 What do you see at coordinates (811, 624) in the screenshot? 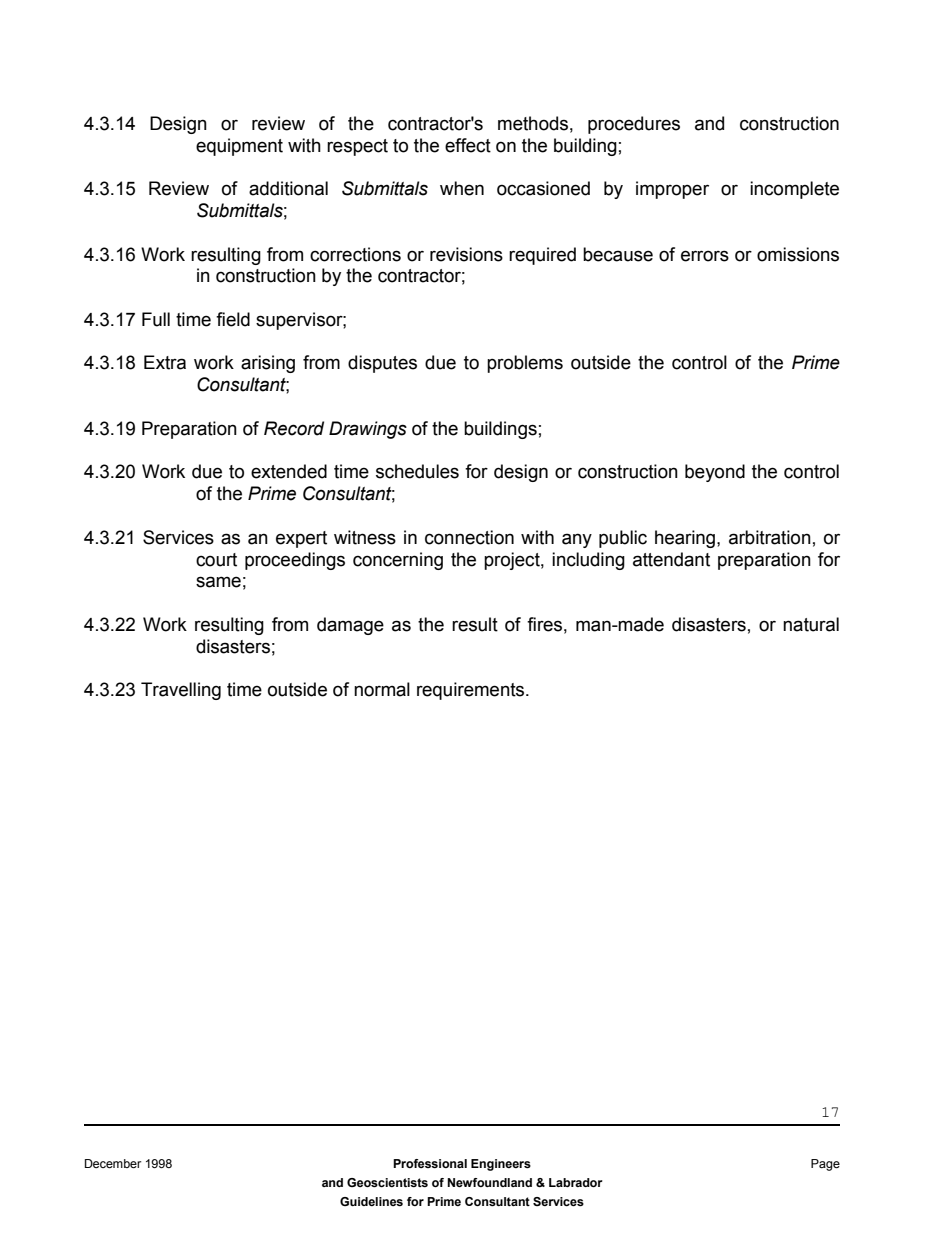
I see `natural` at bounding box center [811, 624].
